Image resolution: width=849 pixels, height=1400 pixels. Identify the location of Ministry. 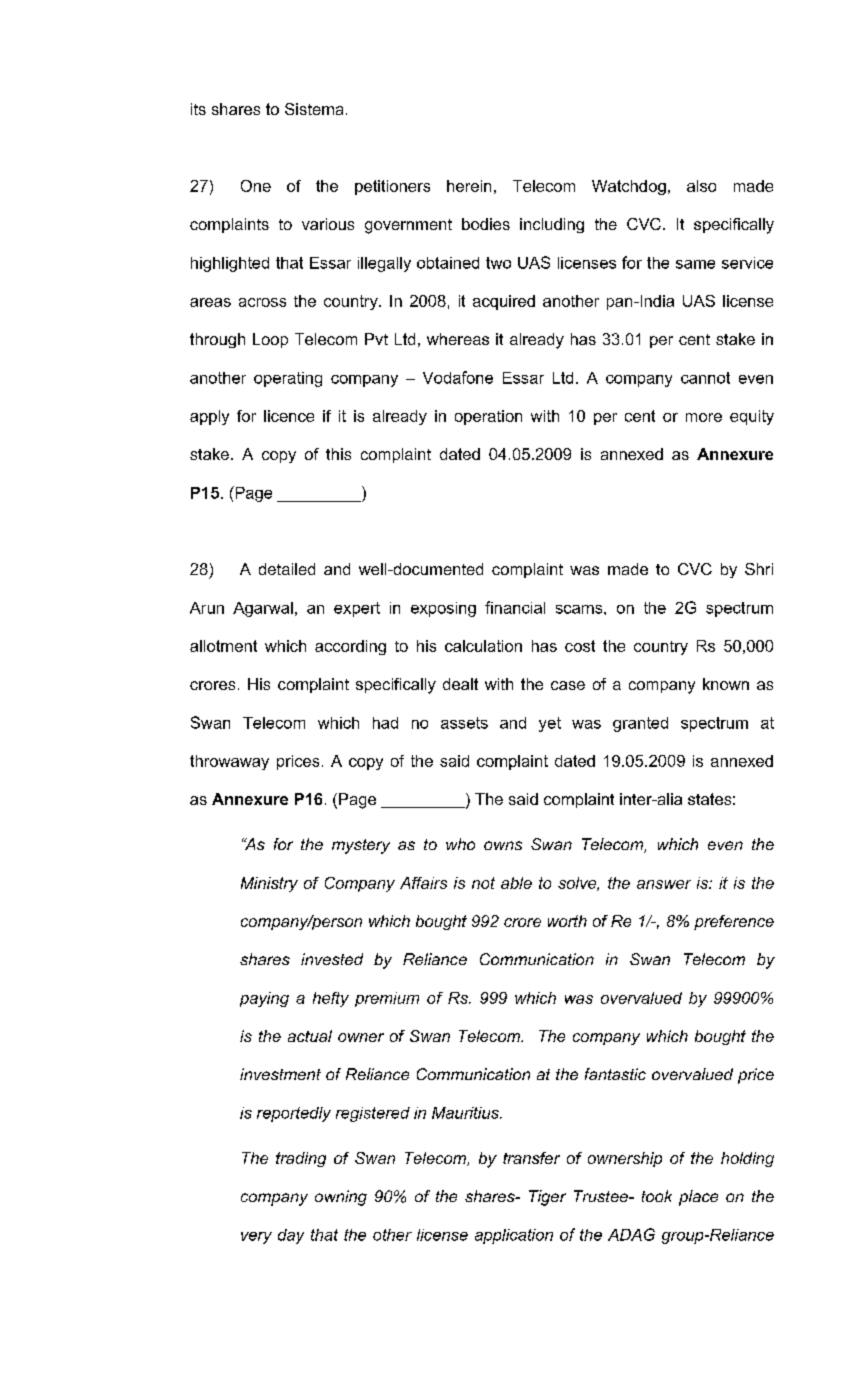
(269, 884).
